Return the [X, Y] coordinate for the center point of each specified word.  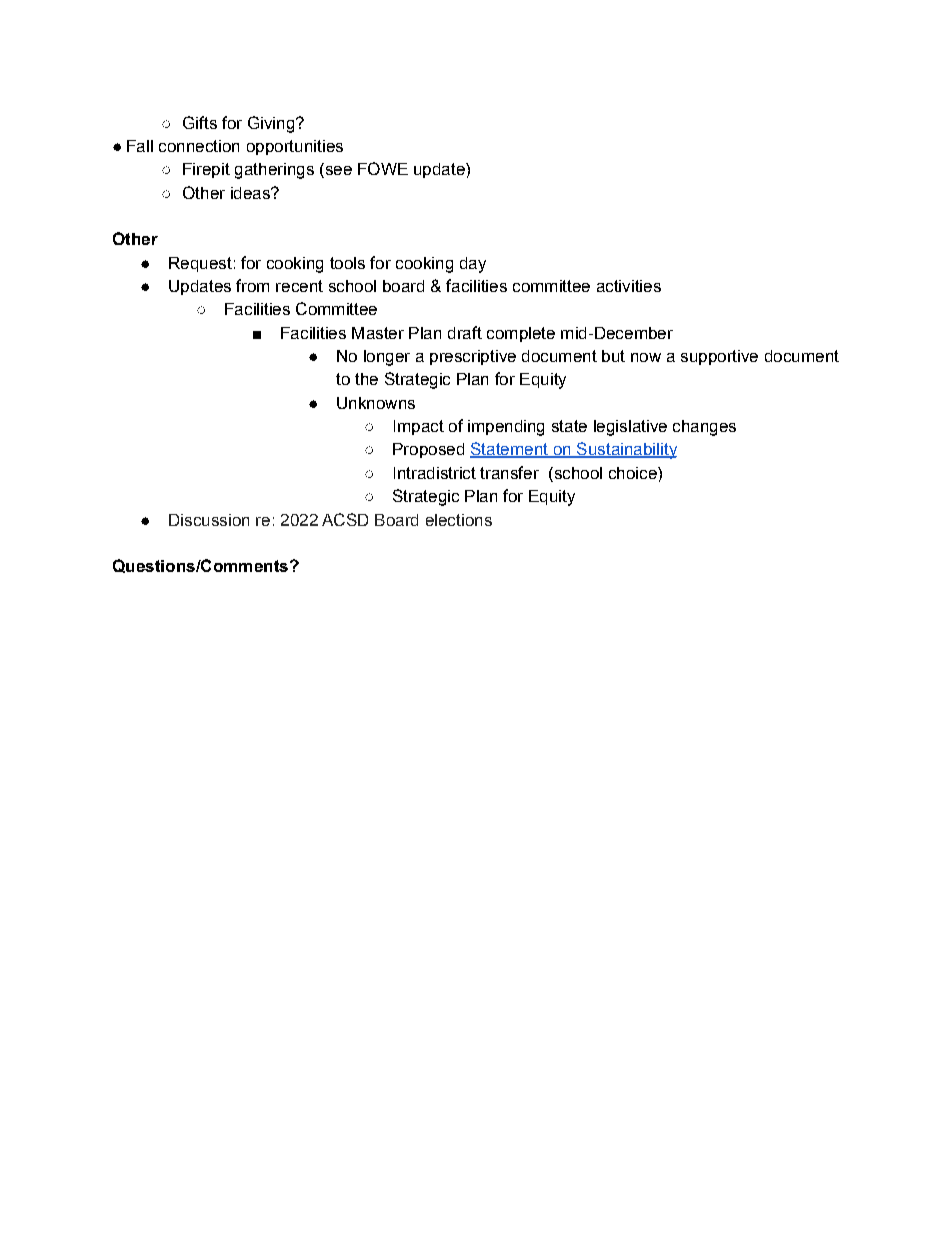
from [252, 285]
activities [629, 286]
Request [200, 264]
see [337, 172]
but [613, 356]
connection [199, 146]
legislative [630, 428]
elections [459, 520]
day [473, 265]
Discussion [209, 520]
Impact [419, 427]
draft [465, 332]
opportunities [295, 147]
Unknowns [376, 403]
